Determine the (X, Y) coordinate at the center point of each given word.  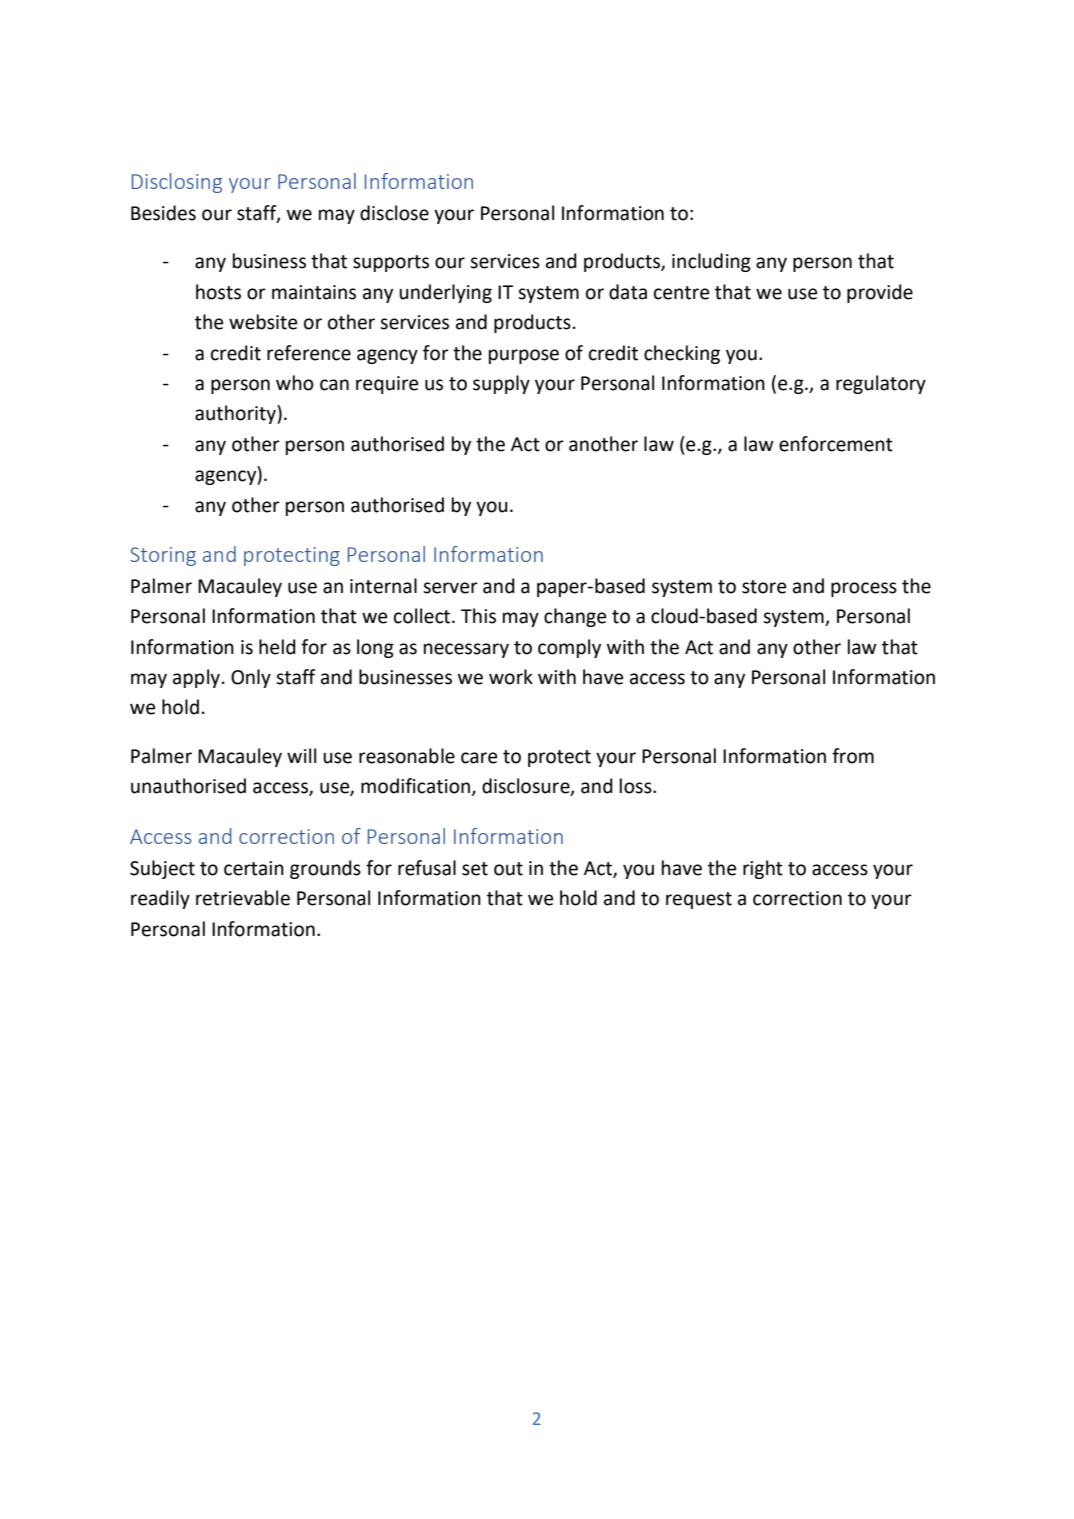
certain (254, 868)
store (764, 587)
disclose (394, 213)
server (450, 588)
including (711, 262)
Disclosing (177, 183)
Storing (163, 556)
